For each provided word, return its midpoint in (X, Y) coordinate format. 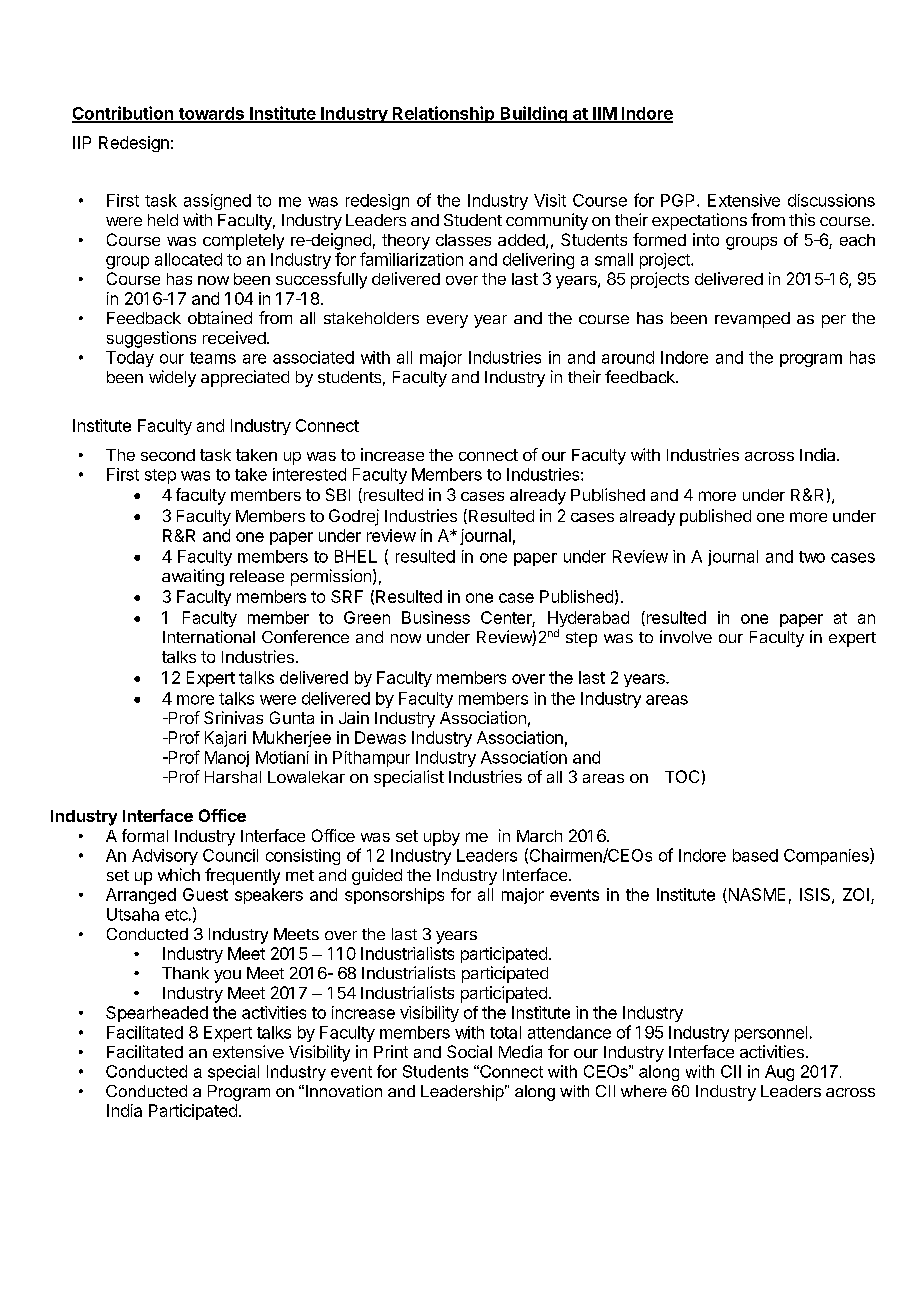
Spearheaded (157, 1014)
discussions (831, 200)
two (812, 557)
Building (533, 114)
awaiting (193, 577)
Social (469, 1051)
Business (436, 617)
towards (211, 114)
